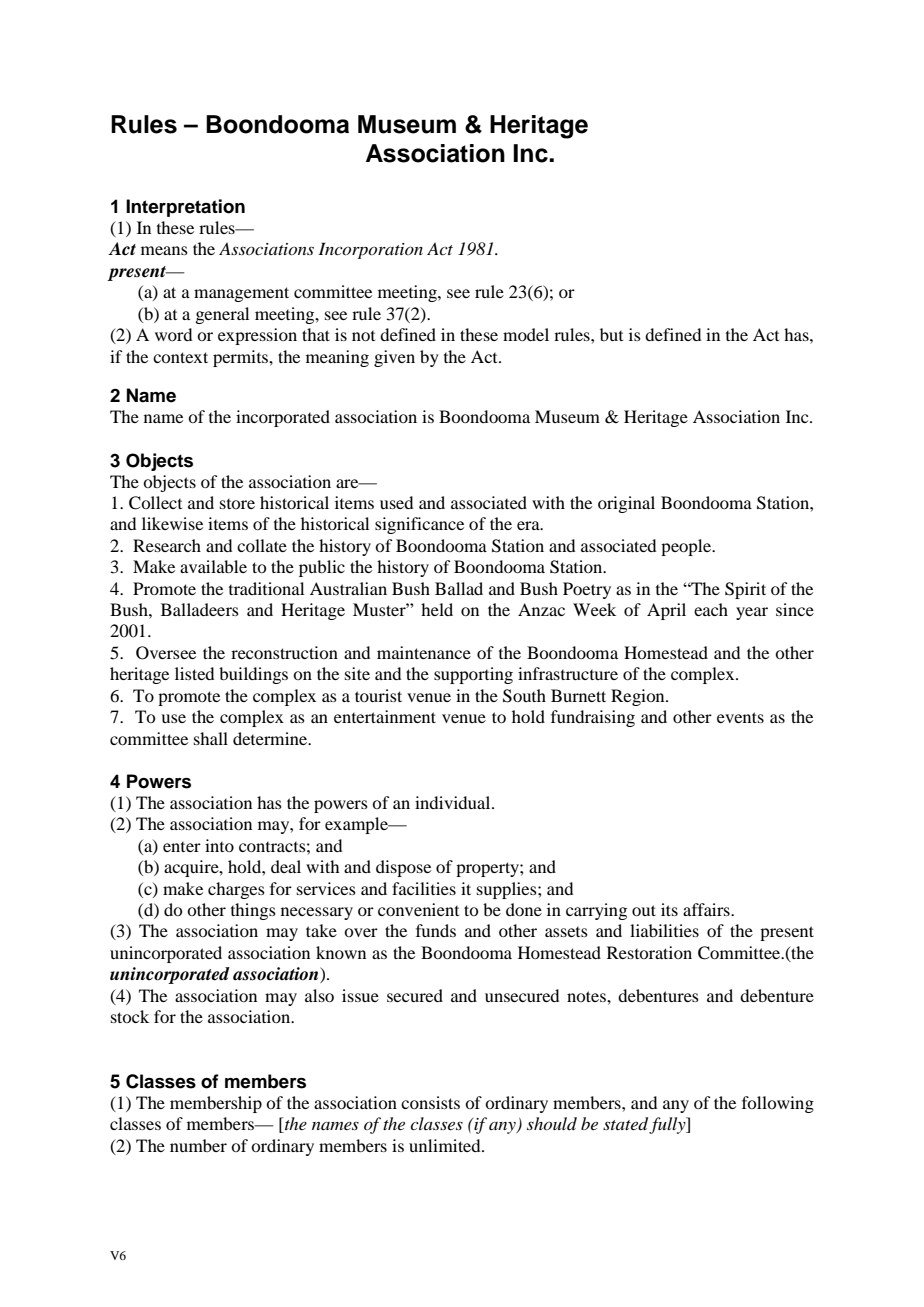 Image resolution: width=924 pixels, height=1307 pixels. I want to click on but, so click(611, 334).
